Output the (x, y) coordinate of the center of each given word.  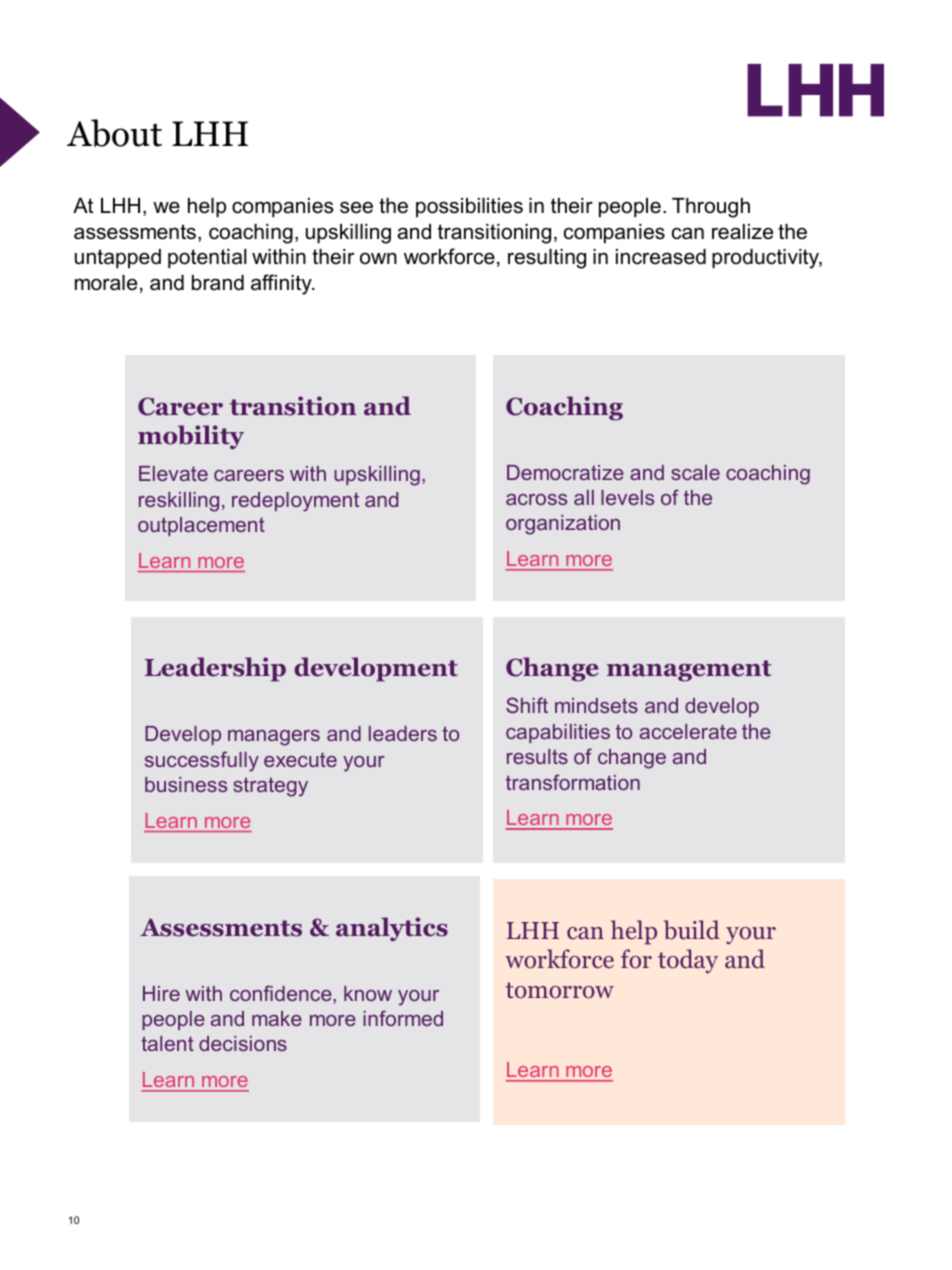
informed (403, 1018)
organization (563, 525)
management (689, 671)
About (114, 133)
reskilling (179, 502)
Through (711, 208)
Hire (161, 993)
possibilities (469, 208)
